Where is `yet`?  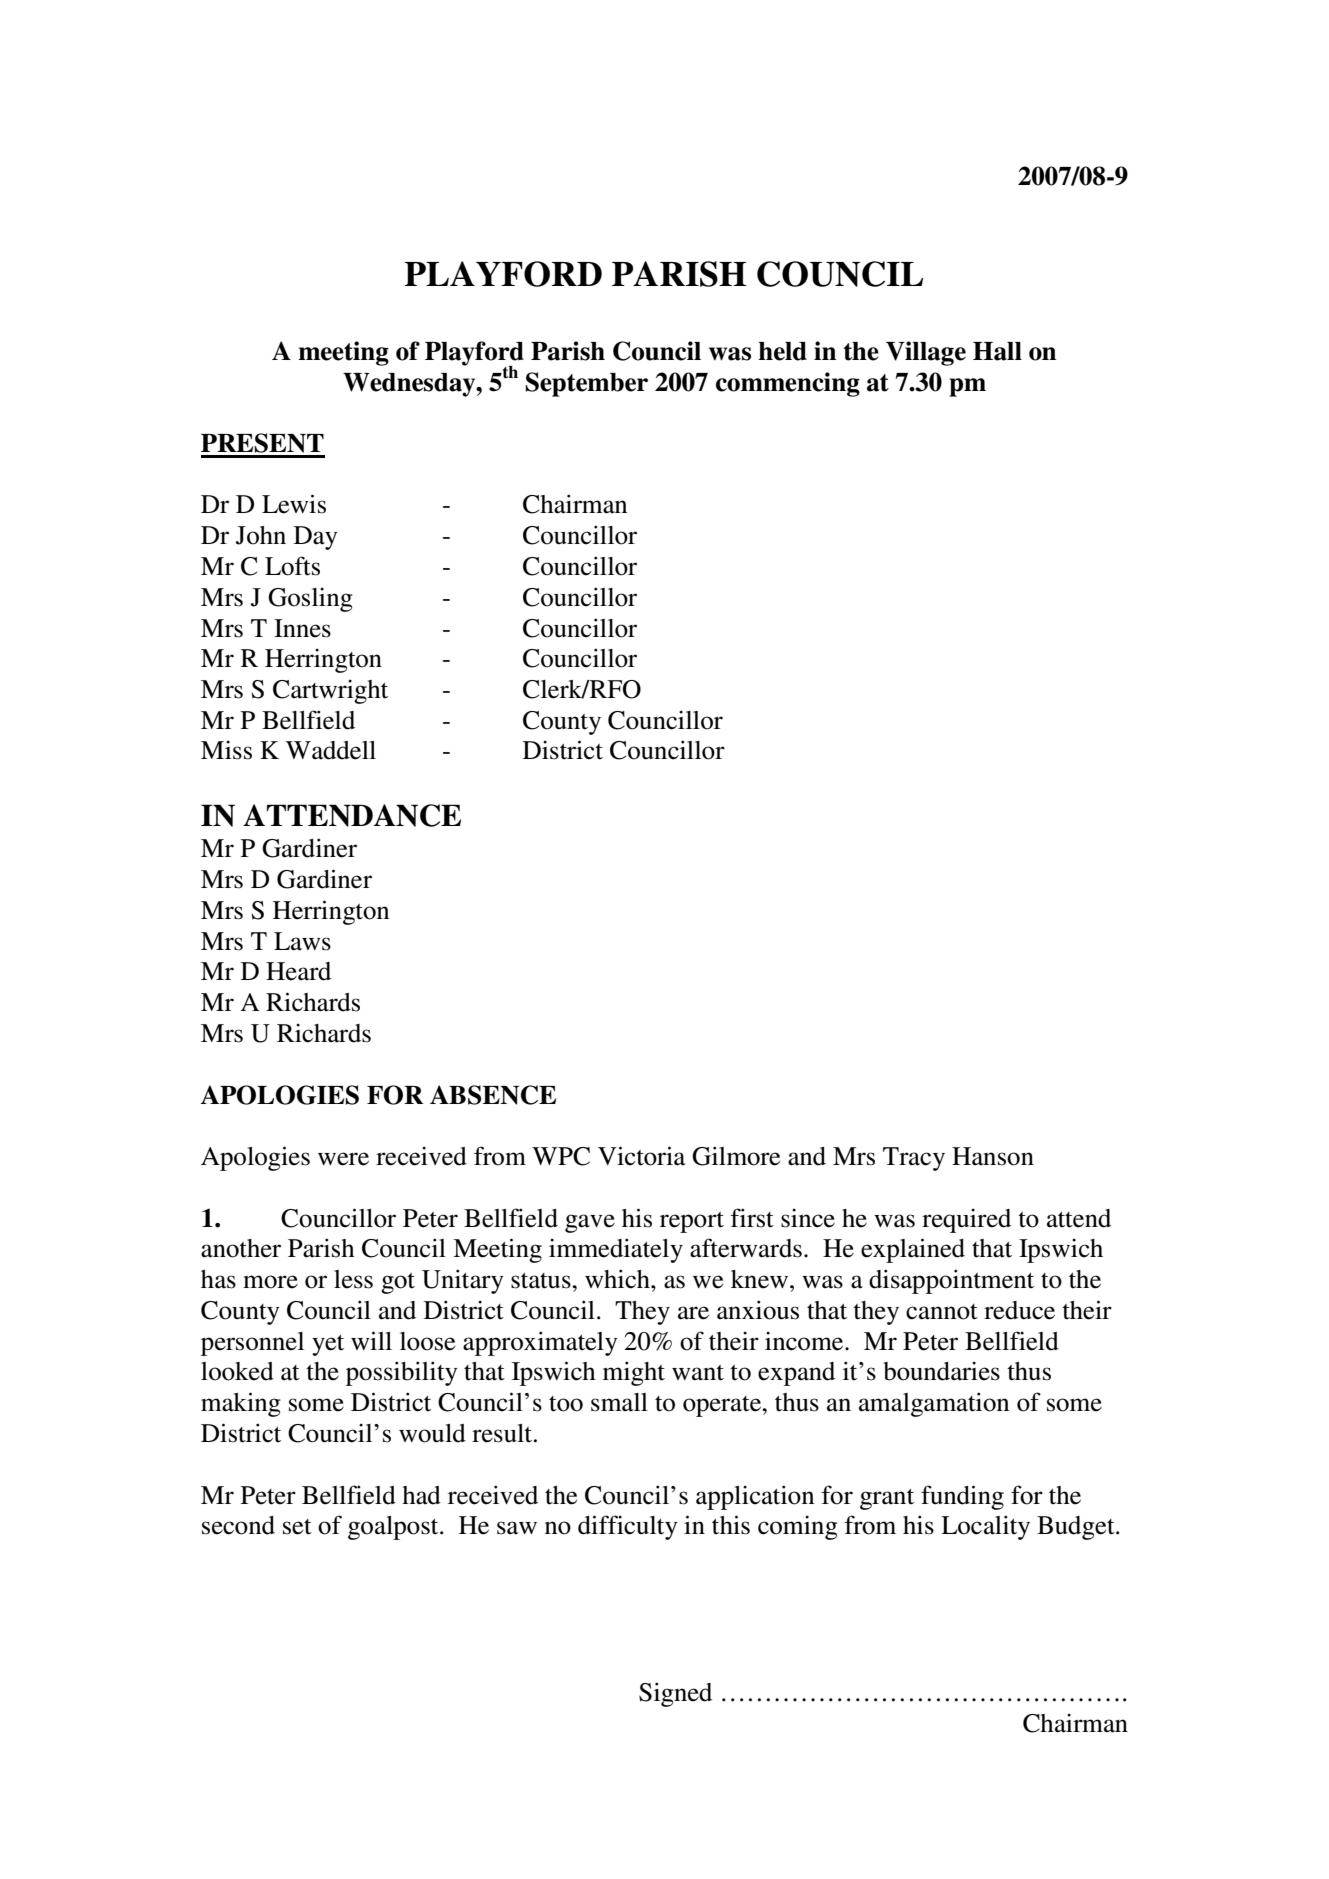
yet is located at coordinates (328, 1345).
